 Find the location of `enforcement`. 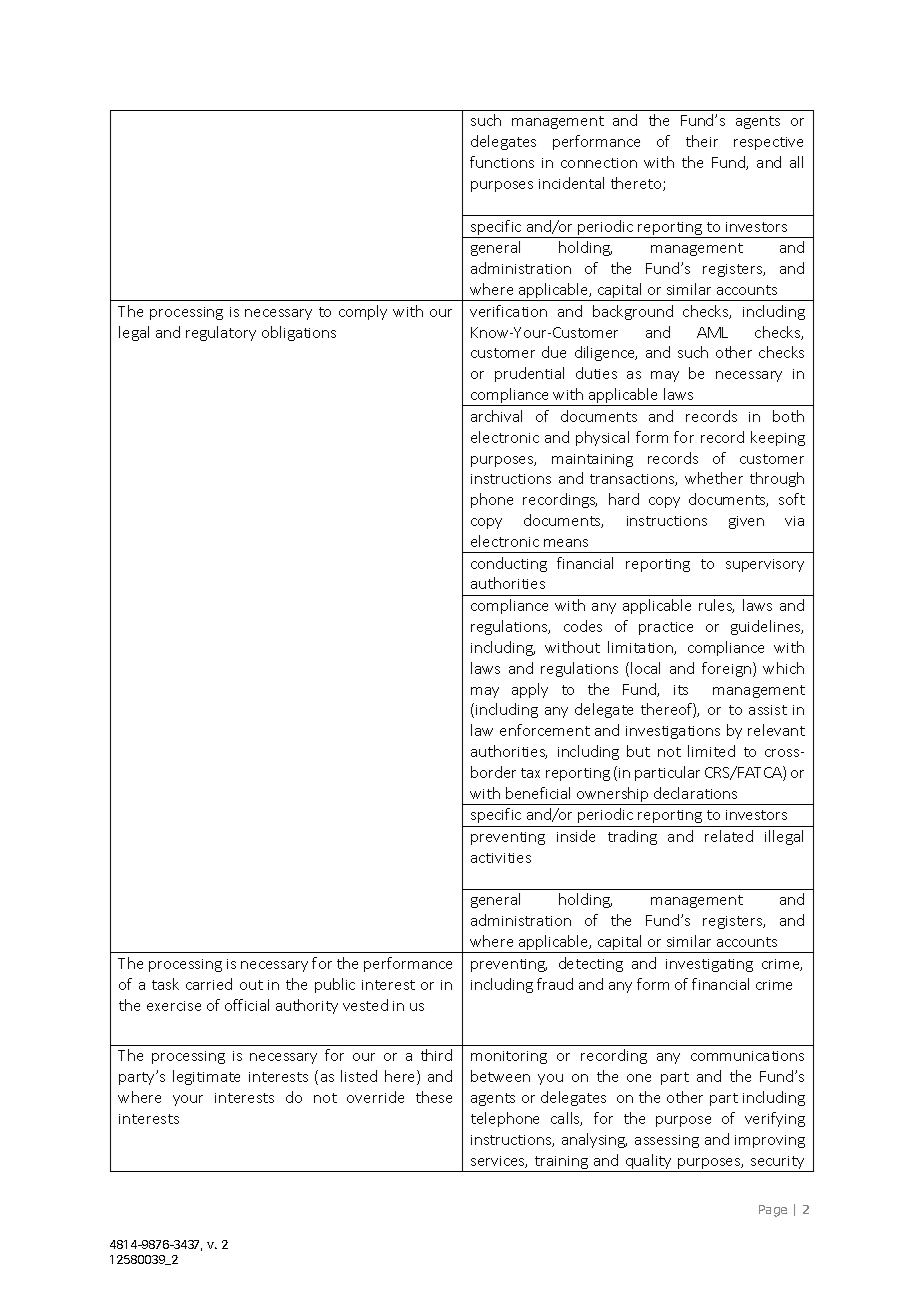

enforcement is located at coordinates (545, 730).
